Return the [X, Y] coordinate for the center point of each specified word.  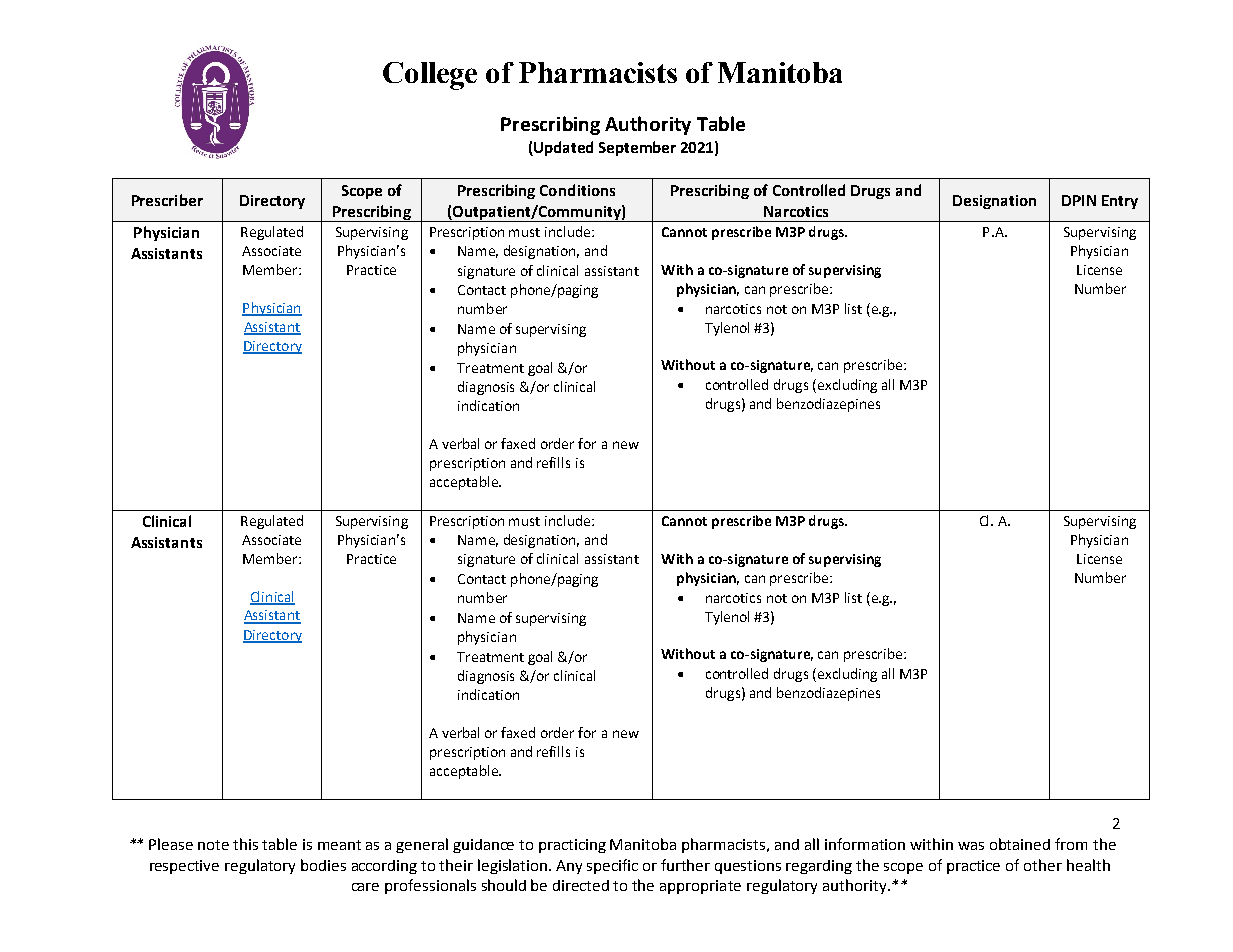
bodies [323, 865]
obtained [1020, 844]
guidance [483, 846]
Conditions [577, 190]
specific [612, 866]
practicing [572, 846]
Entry [1120, 202]
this [245, 844]
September [637, 148]
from [1071, 844]
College [430, 76]
